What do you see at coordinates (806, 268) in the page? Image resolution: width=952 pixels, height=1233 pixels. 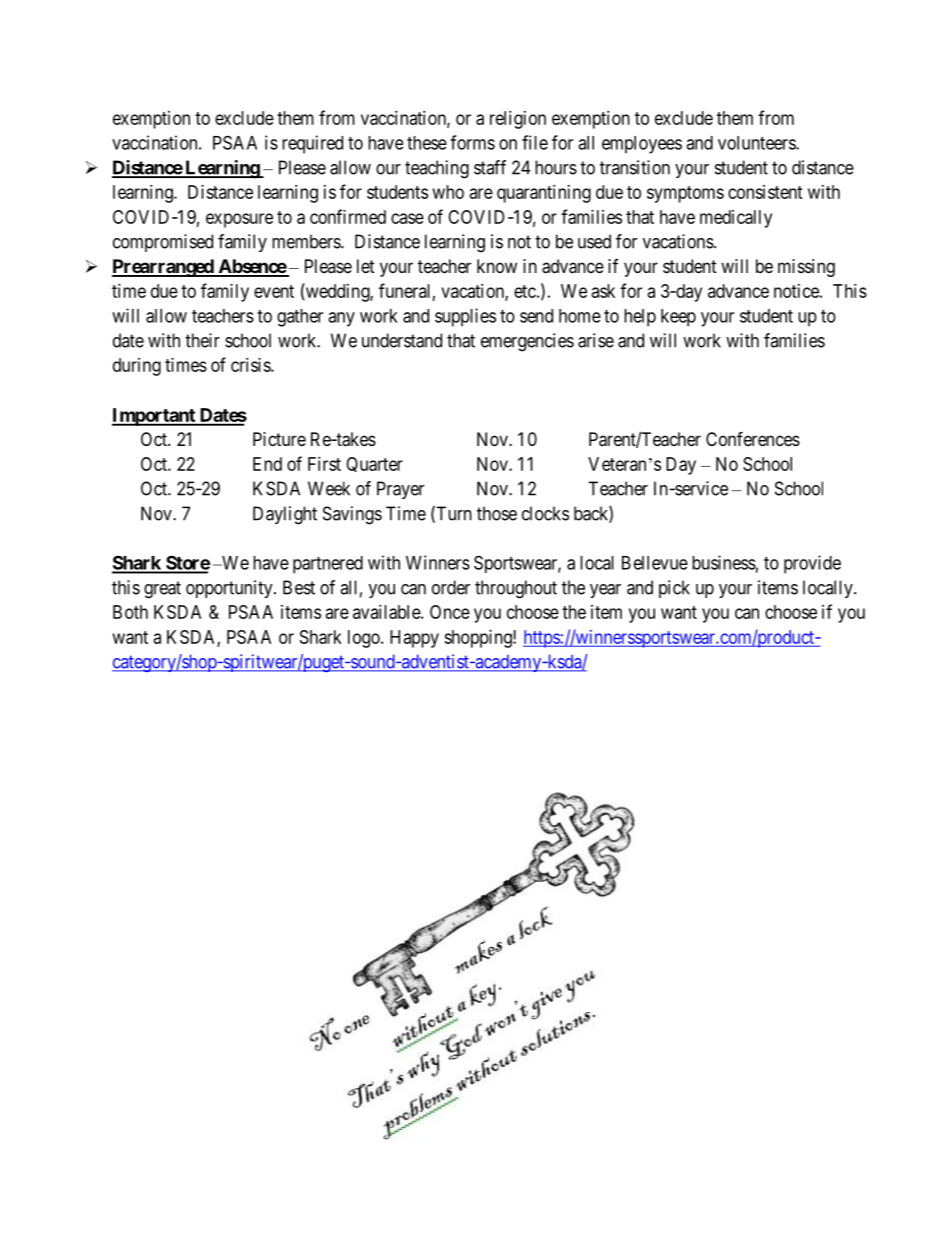 I see `missing` at bounding box center [806, 268].
